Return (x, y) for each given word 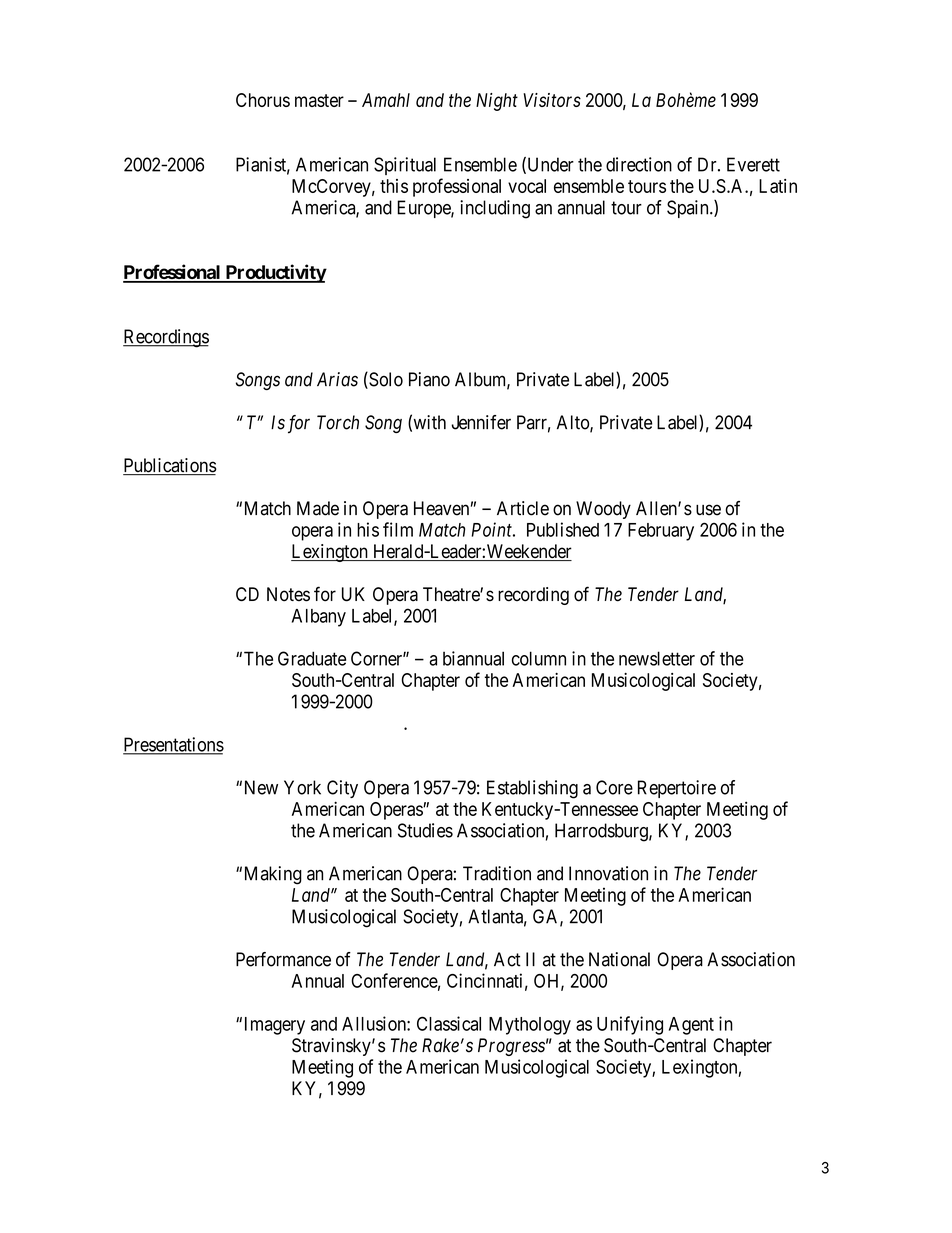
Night (497, 102)
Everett (753, 164)
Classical (449, 1023)
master (319, 100)
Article (523, 508)
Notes (288, 594)
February (661, 532)
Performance (283, 959)
